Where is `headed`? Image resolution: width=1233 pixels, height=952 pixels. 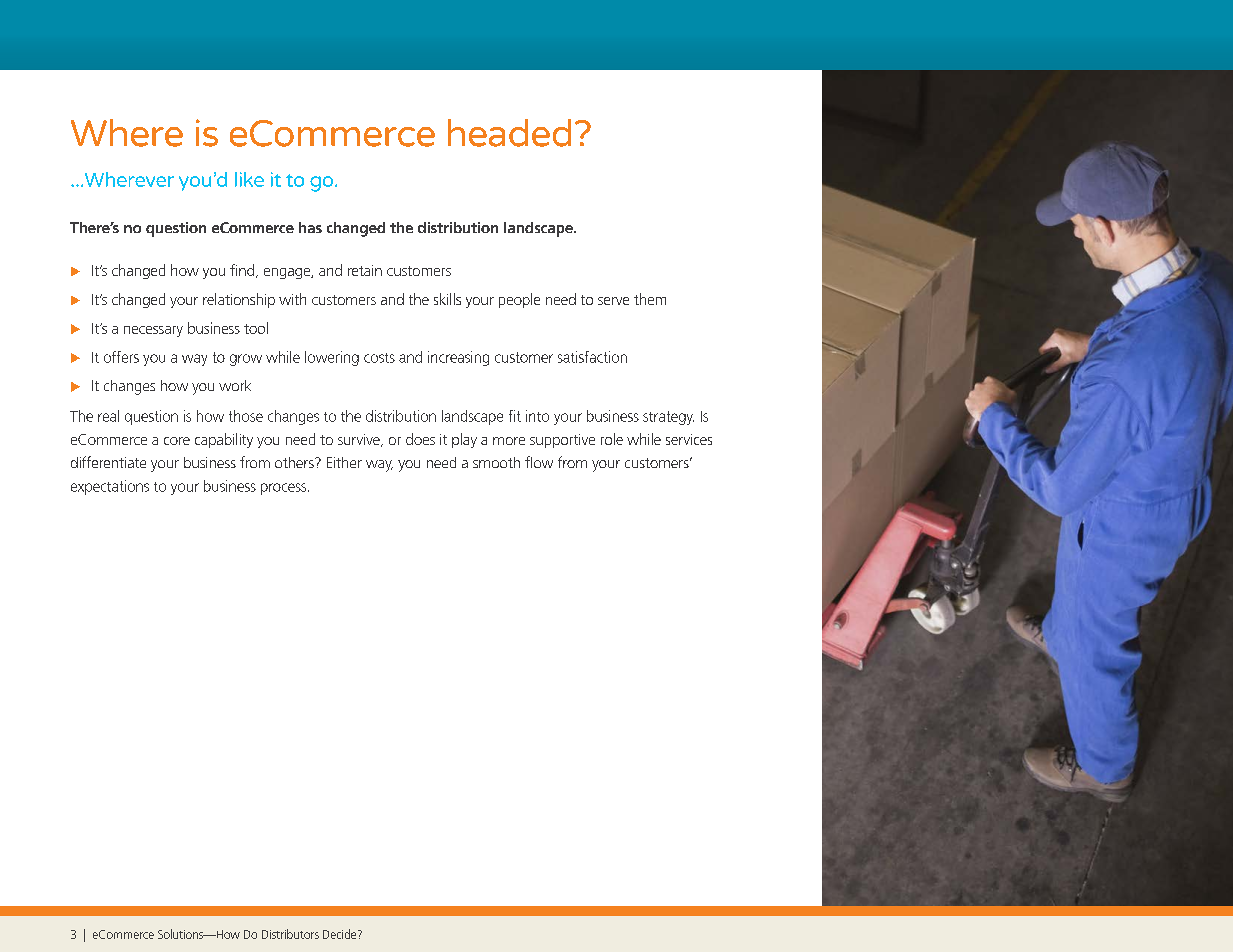
headed is located at coordinates (509, 133).
